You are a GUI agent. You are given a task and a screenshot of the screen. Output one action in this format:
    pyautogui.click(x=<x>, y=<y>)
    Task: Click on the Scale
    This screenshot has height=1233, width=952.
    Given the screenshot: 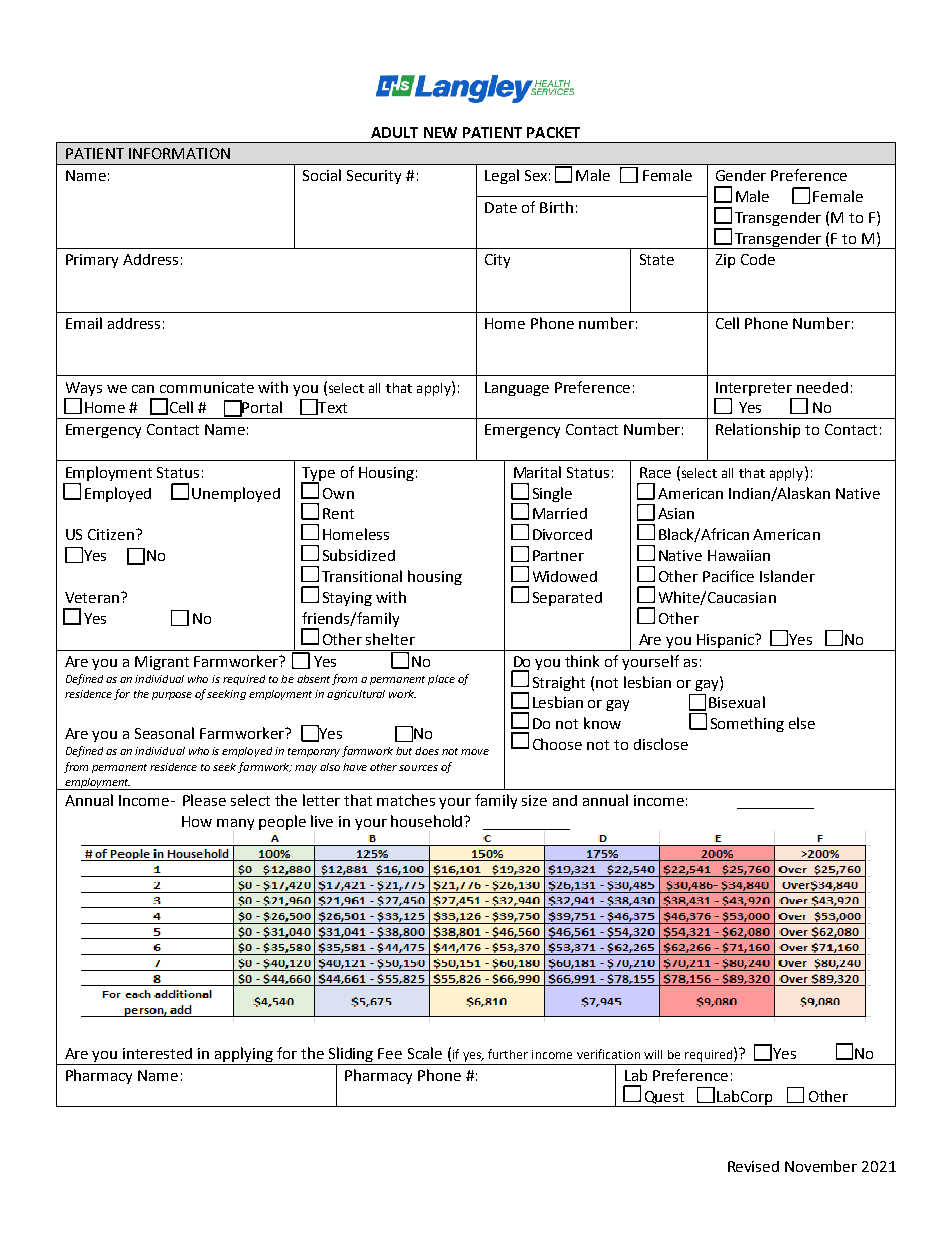 What is the action you would take?
    pyautogui.click(x=425, y=1053)
